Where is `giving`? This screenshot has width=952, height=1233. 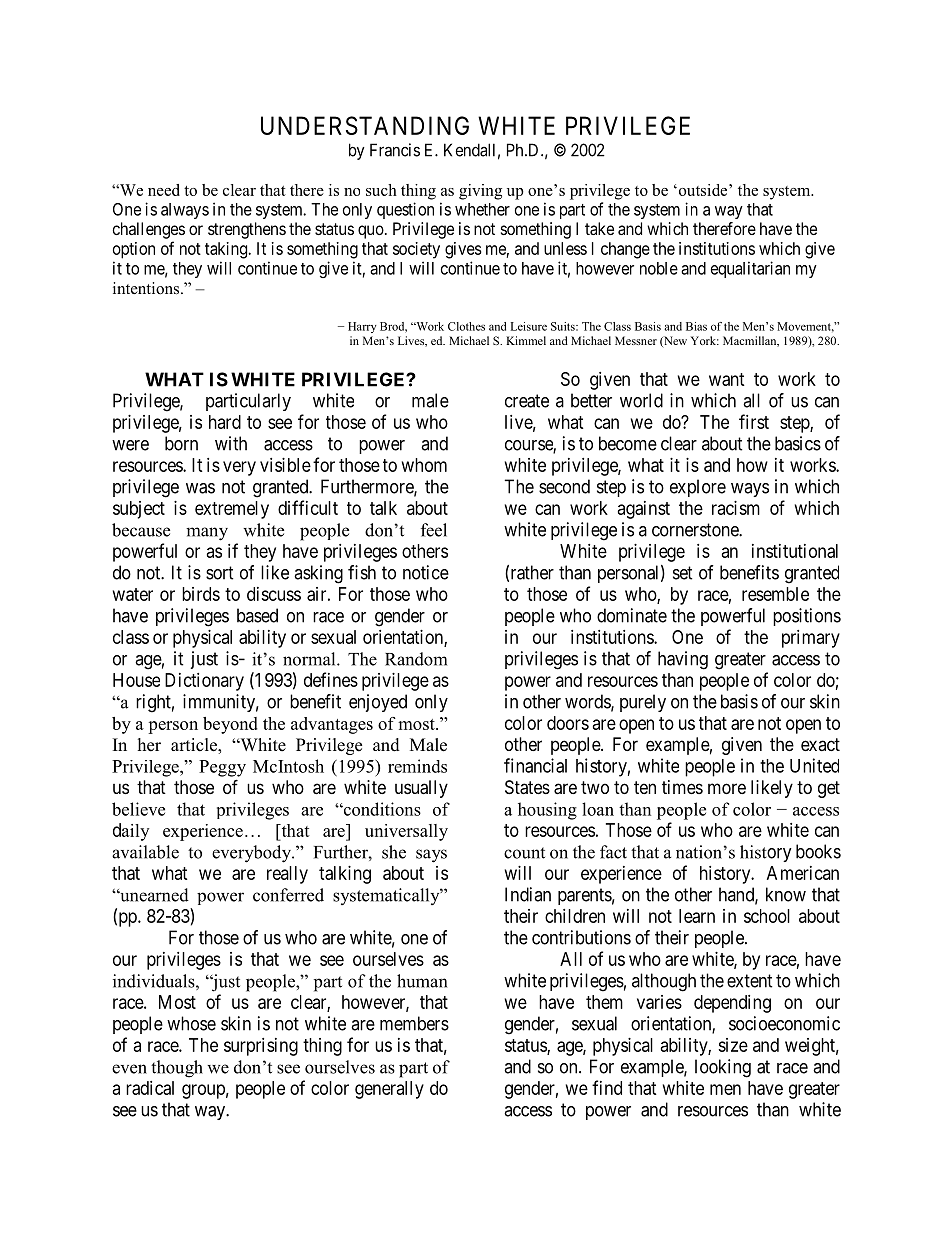 giving is located at coordinates (480, 192).
